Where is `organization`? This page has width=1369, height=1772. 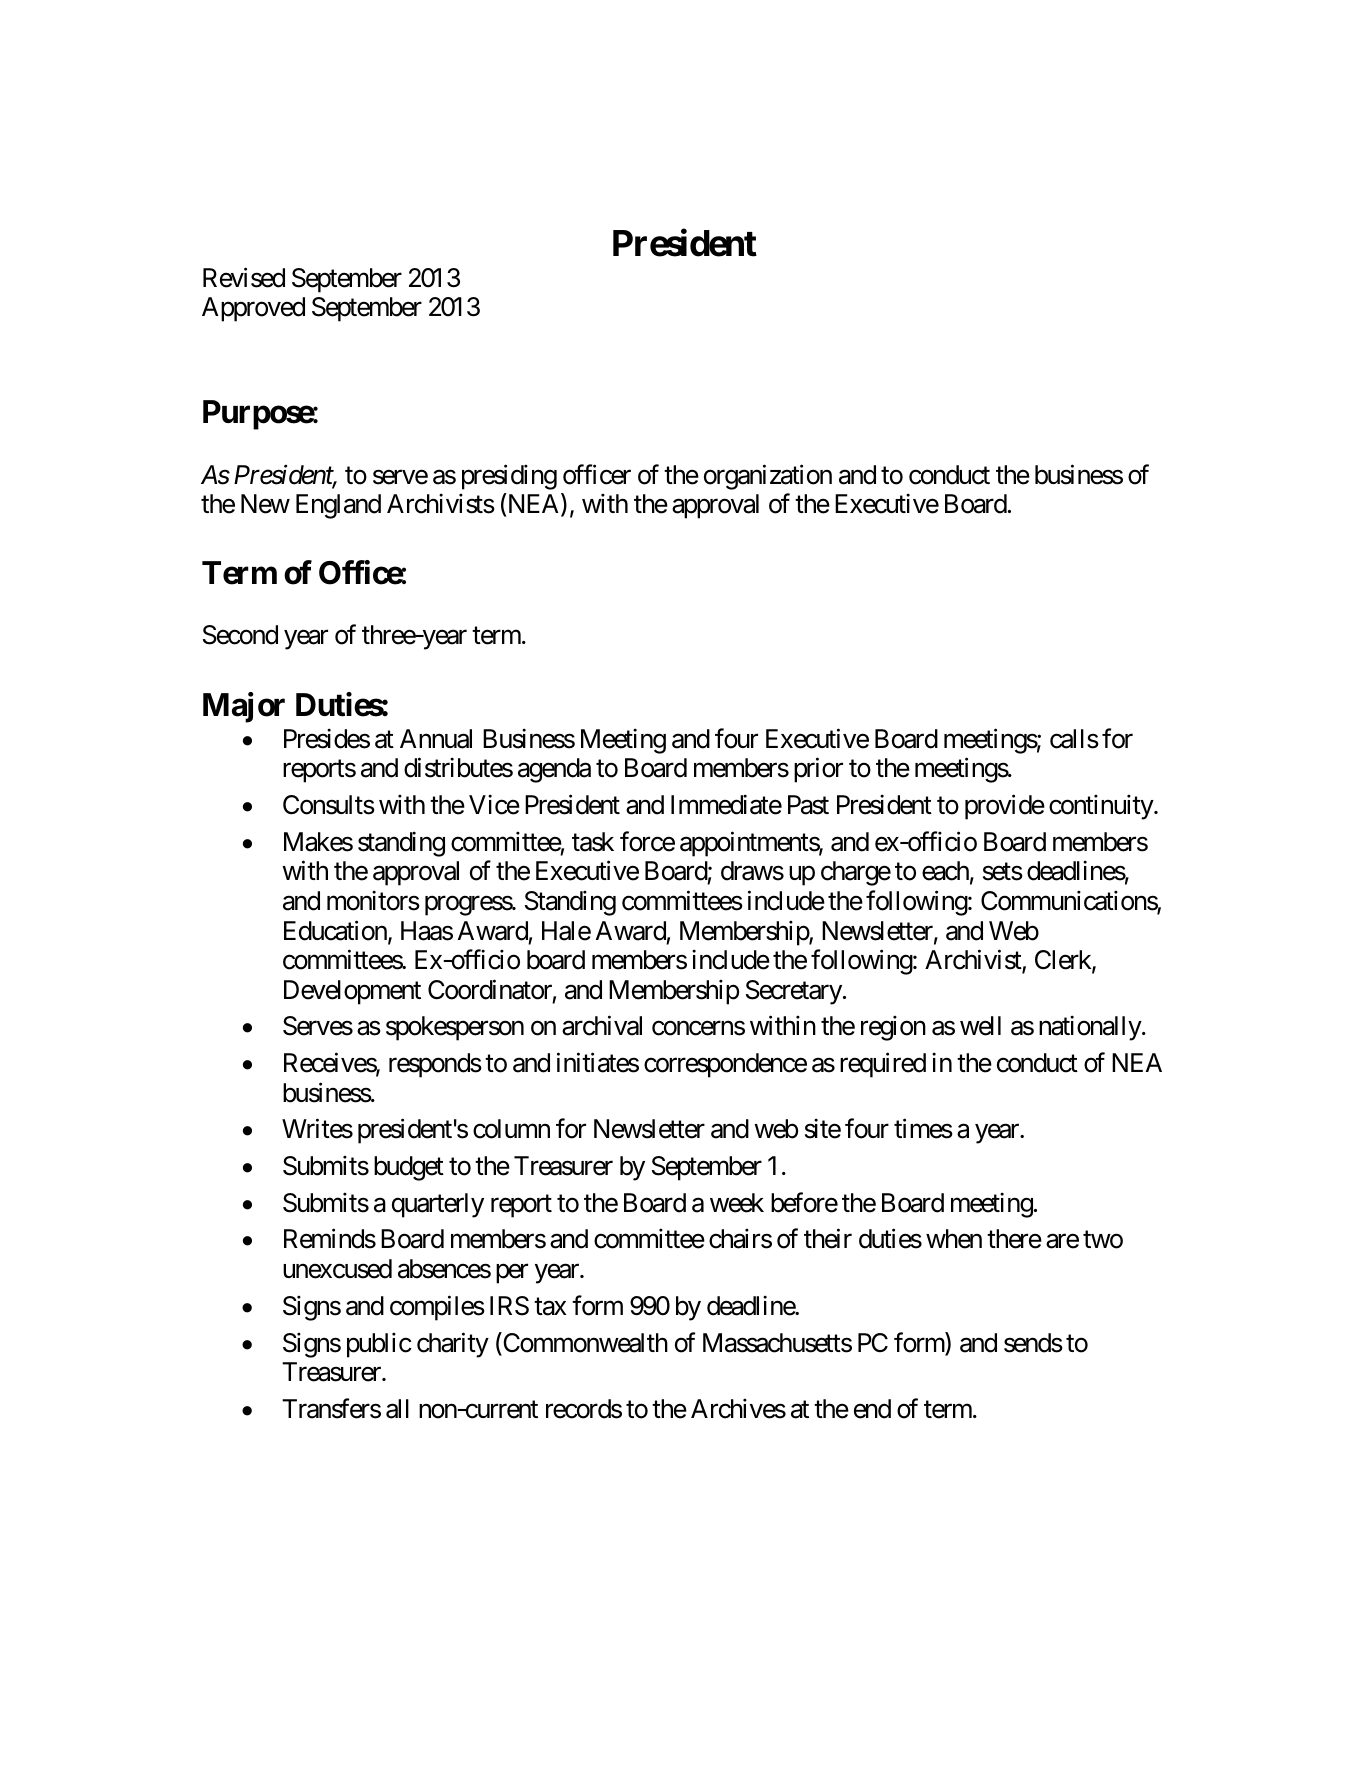
organization is located at coordinates (768, 477).
